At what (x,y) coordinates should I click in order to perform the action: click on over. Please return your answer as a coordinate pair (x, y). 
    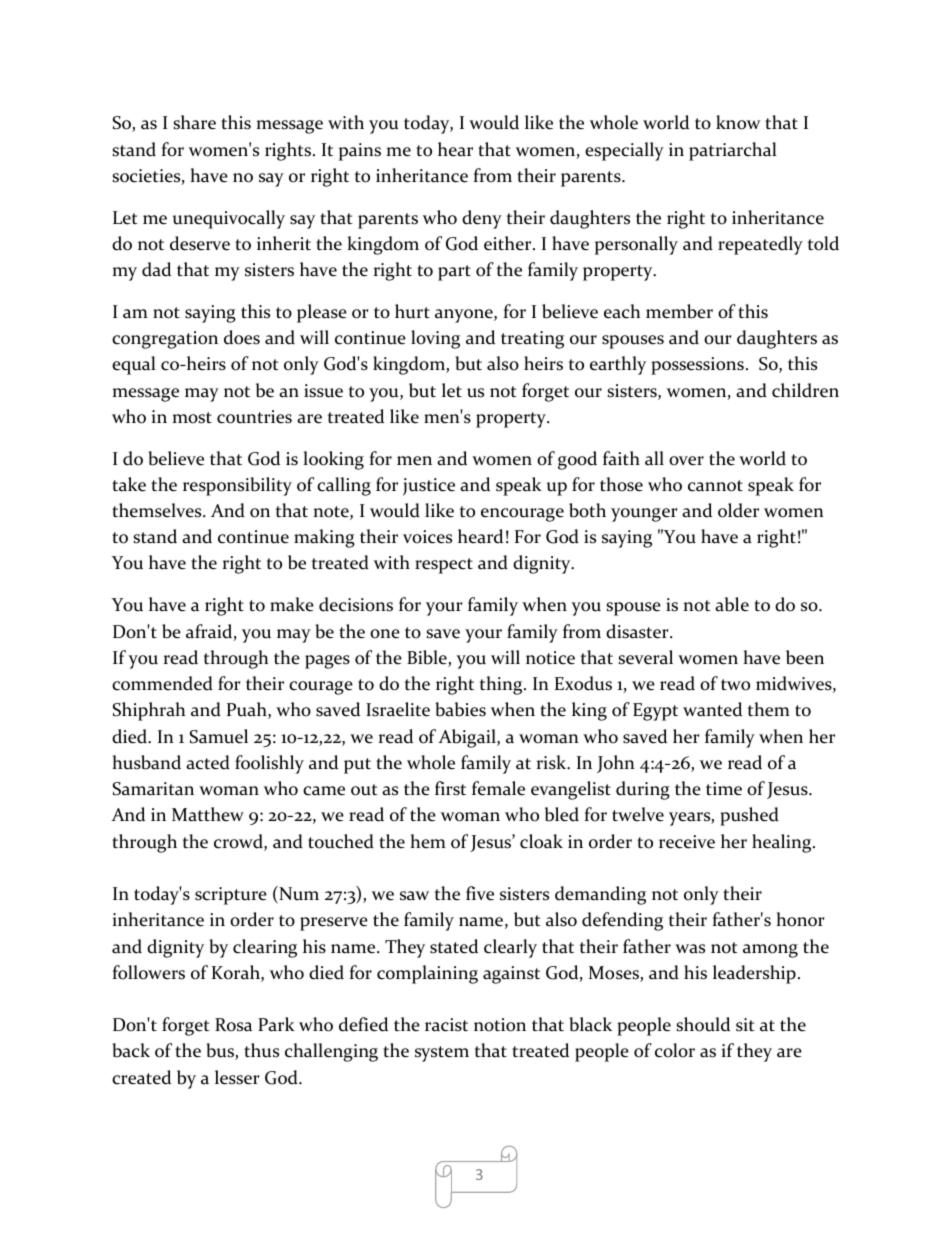
    Looking at the image, I should click on (686, 461).
